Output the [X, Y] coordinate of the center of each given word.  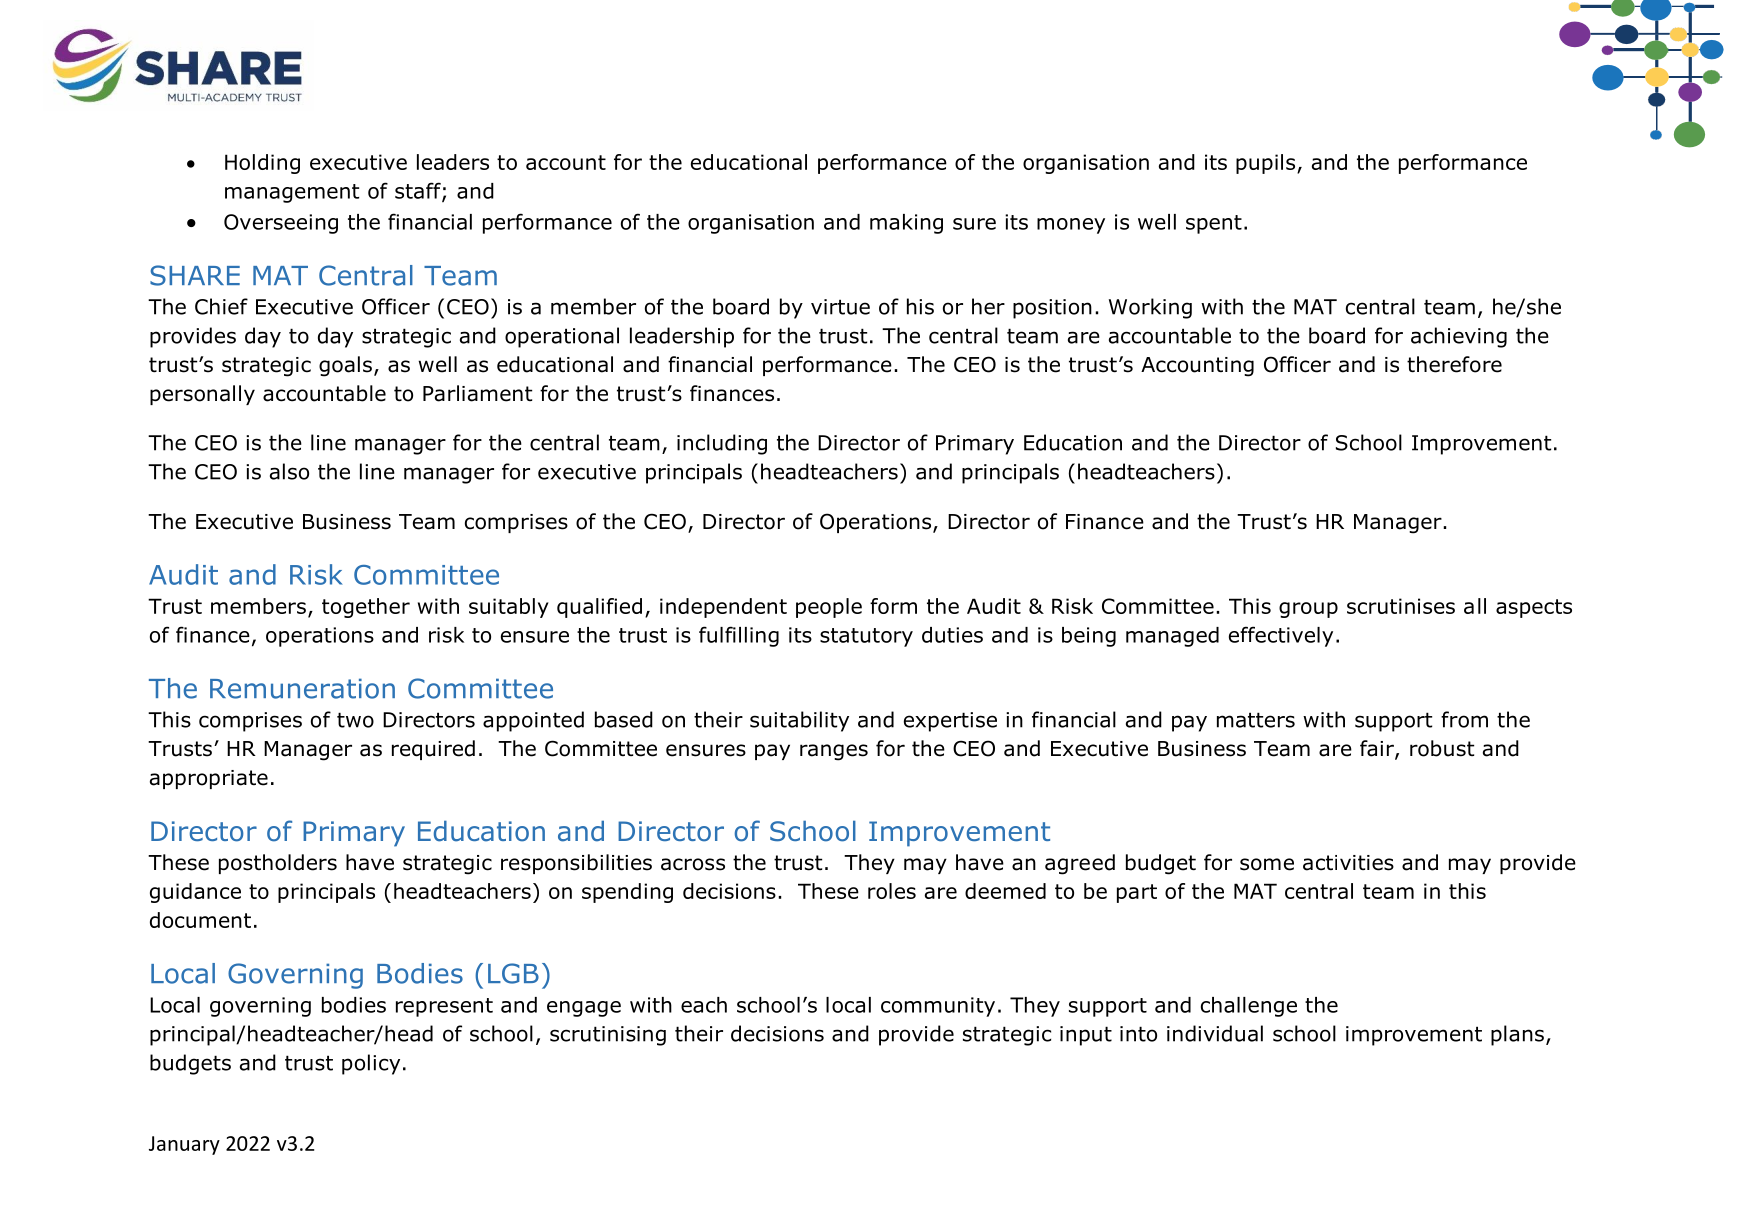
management [292, 193]
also [289, 471]
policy [371, 1064]
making [906, 224]
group [1308, 610]
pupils [1267, 164]
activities [1348, 863]
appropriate [209, 779]
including [722, 444]
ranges [834, 752]
